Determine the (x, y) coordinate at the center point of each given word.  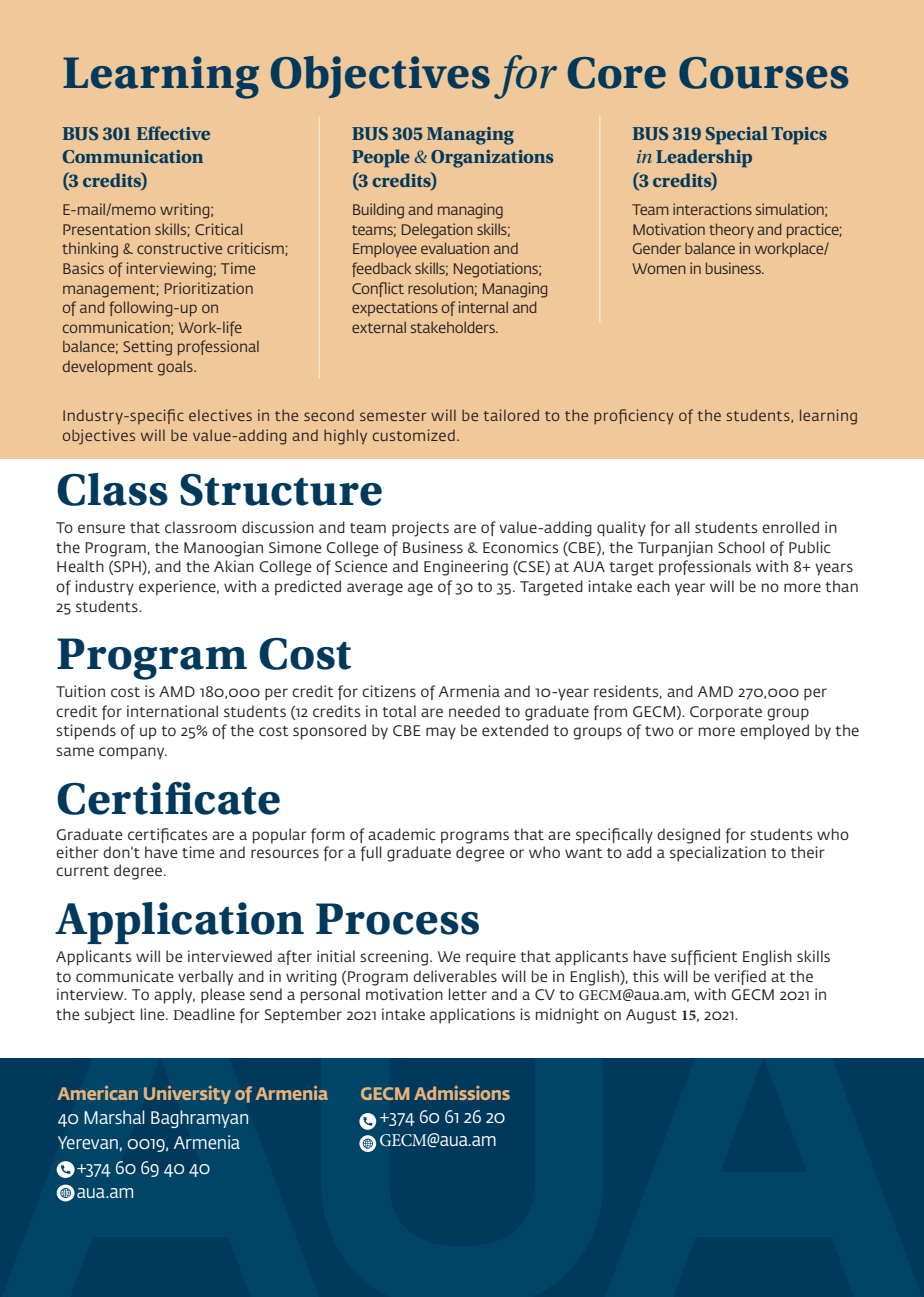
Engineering (466, 568)
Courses (764, 73)
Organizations (492, 159)
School (741, 547)
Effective (173, 133)
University (187, 1094)
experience (178, 588)
